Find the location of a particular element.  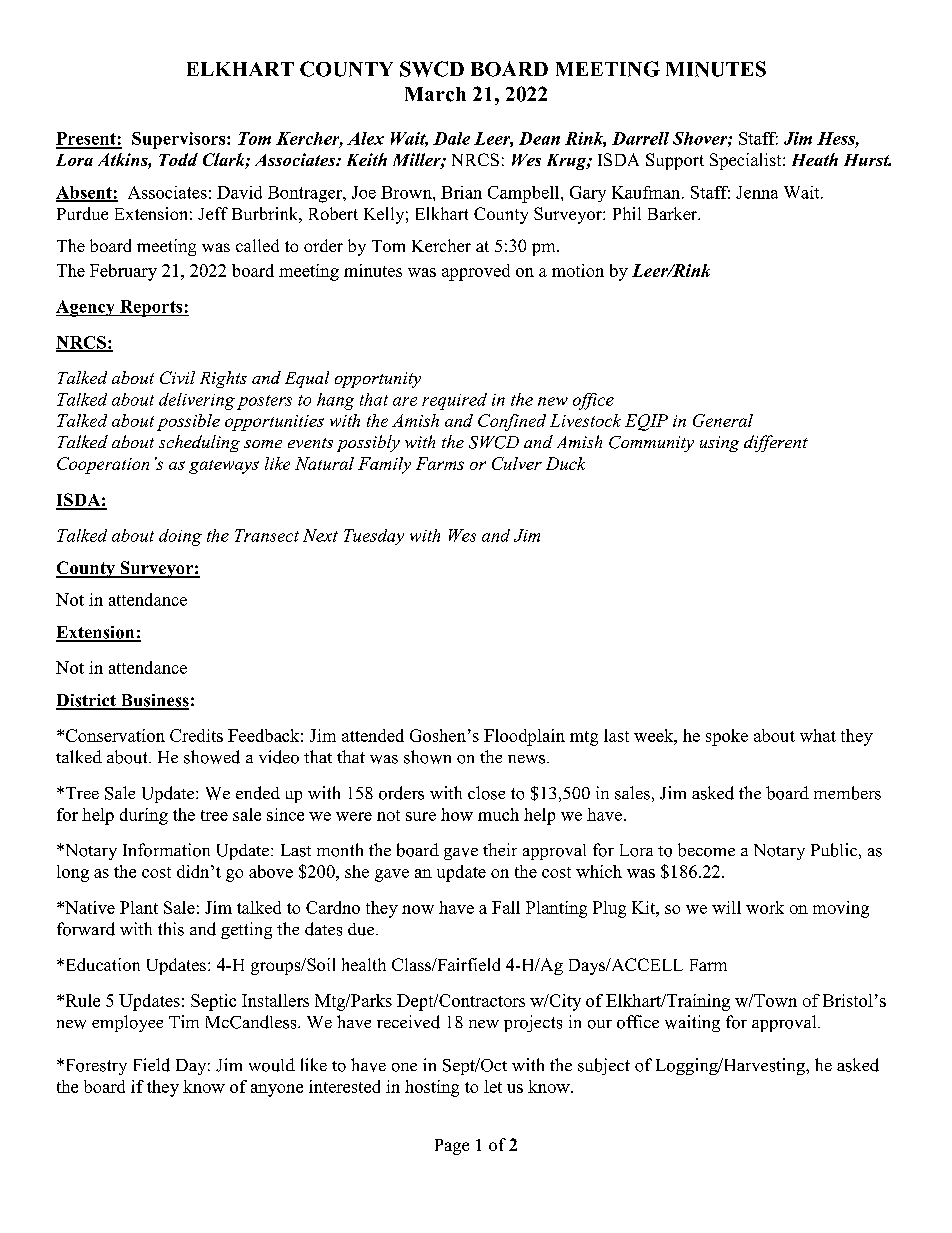

Specialist is located at coordinates (747, 161).
